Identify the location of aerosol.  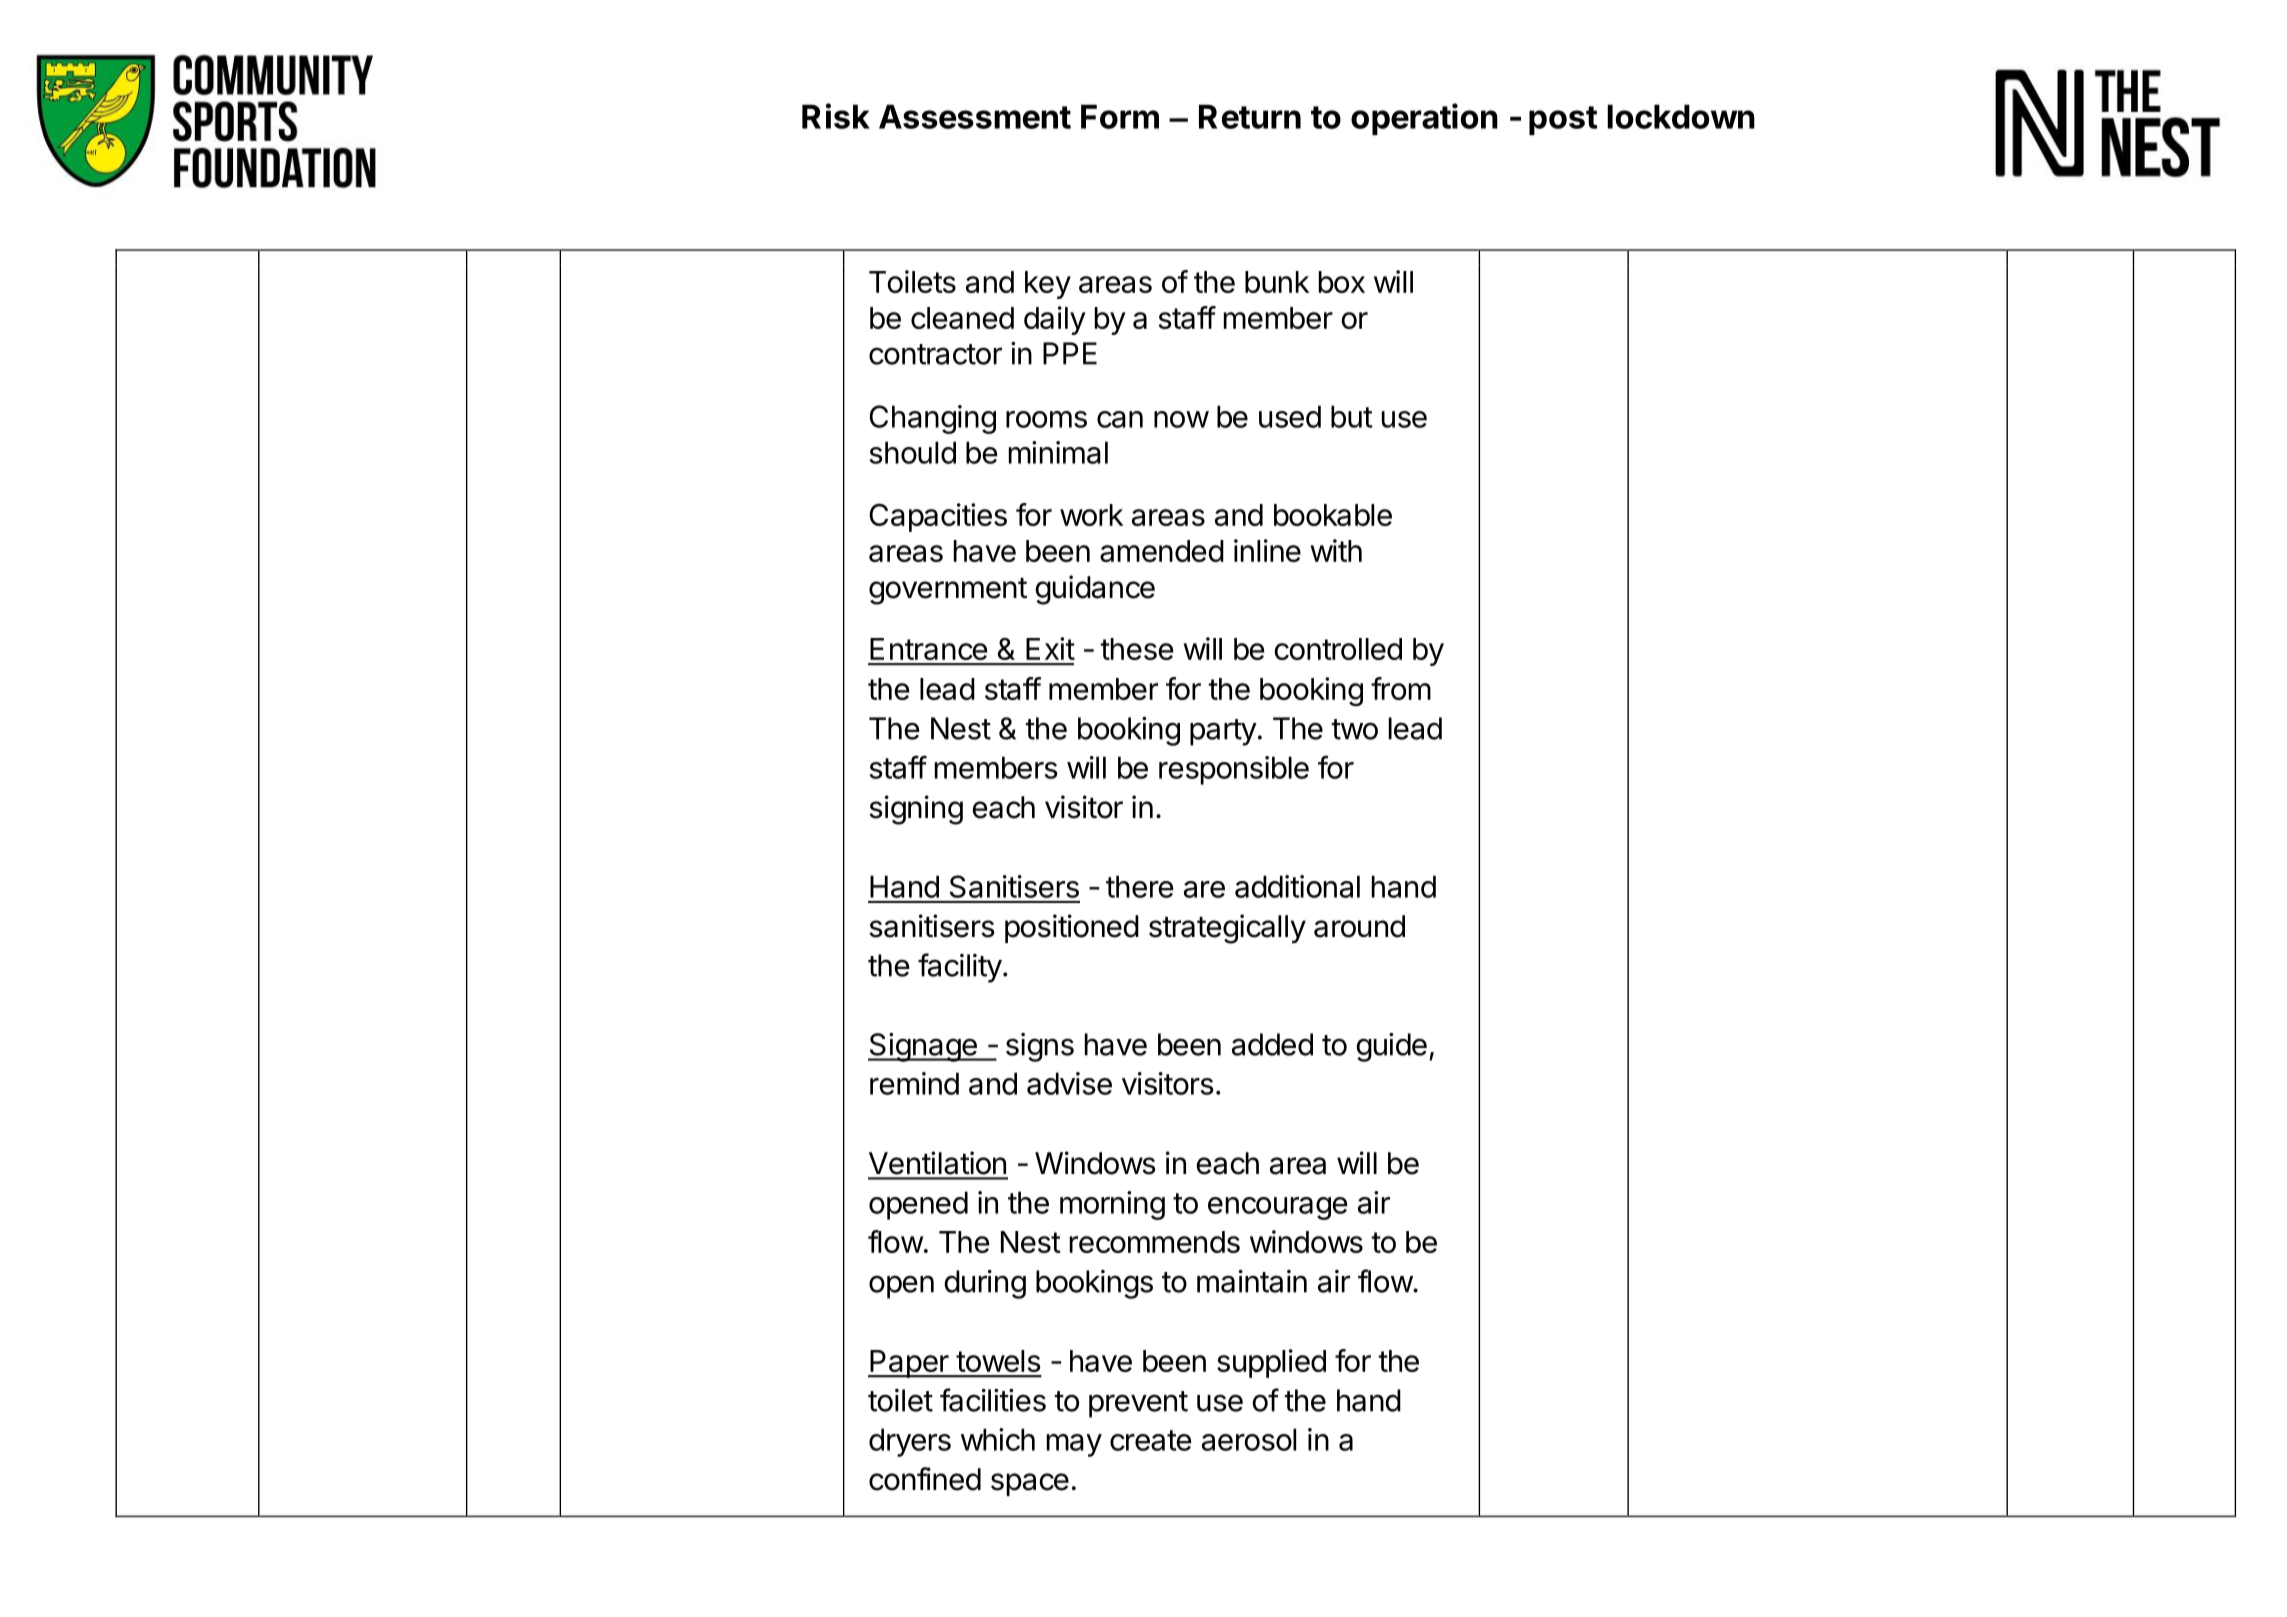
(1249, 1439).
